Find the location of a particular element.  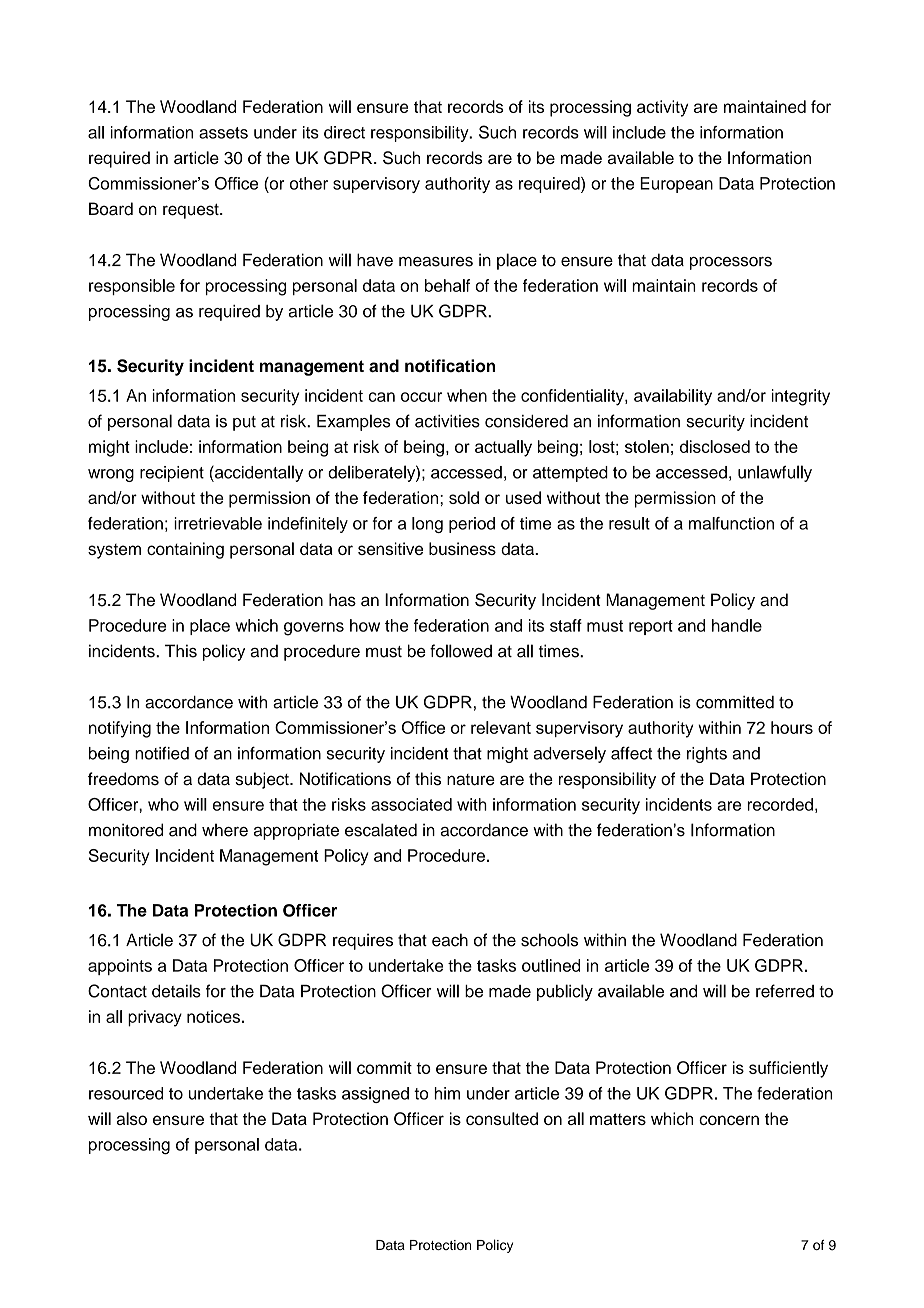

handle is located at coordinates (737, 625).
